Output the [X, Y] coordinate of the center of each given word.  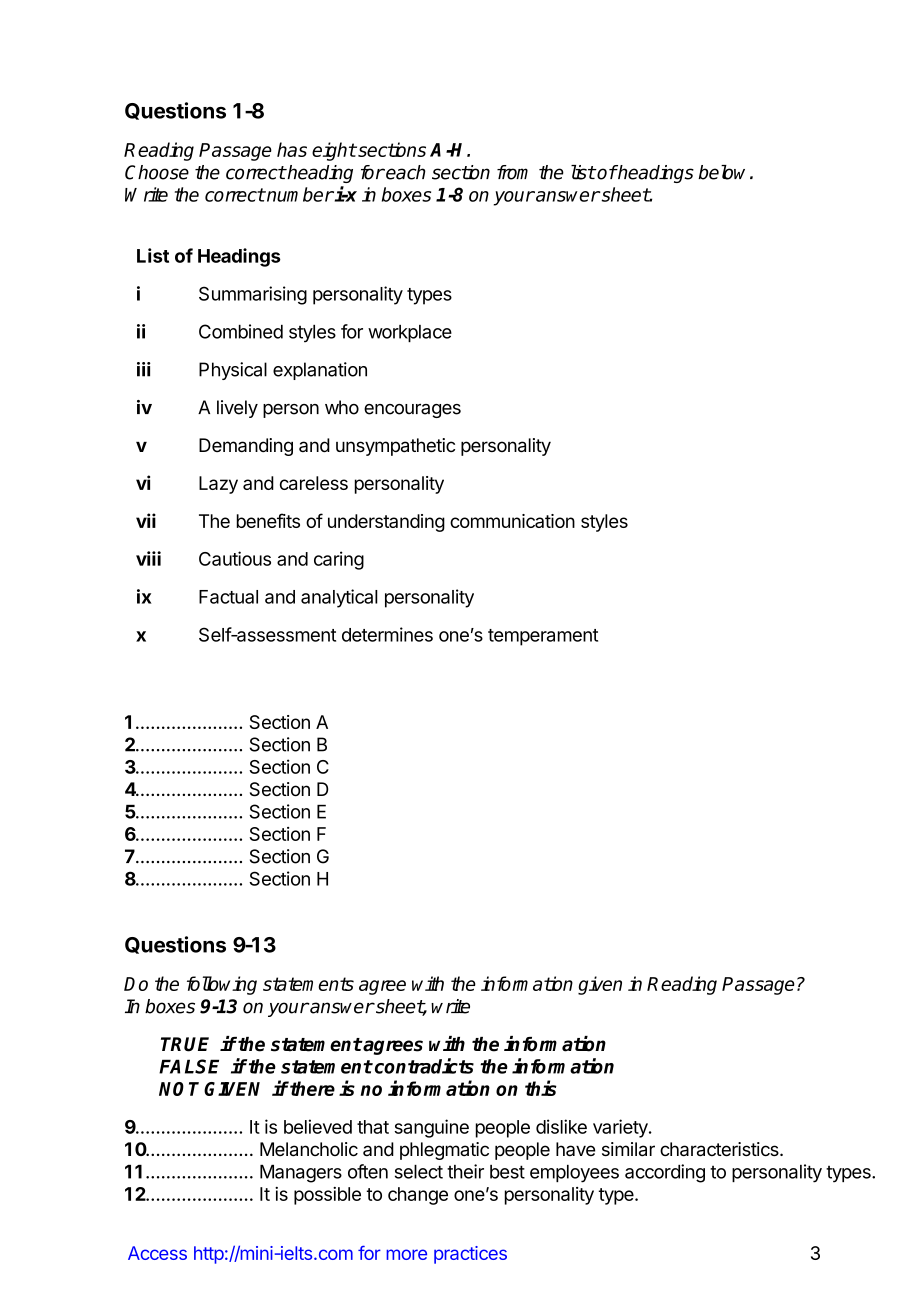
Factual [228, 597]
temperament [543, 637]
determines [387, 634]
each [405, 172]
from [512, 172]
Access [157, 1253]
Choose [157, 172]
